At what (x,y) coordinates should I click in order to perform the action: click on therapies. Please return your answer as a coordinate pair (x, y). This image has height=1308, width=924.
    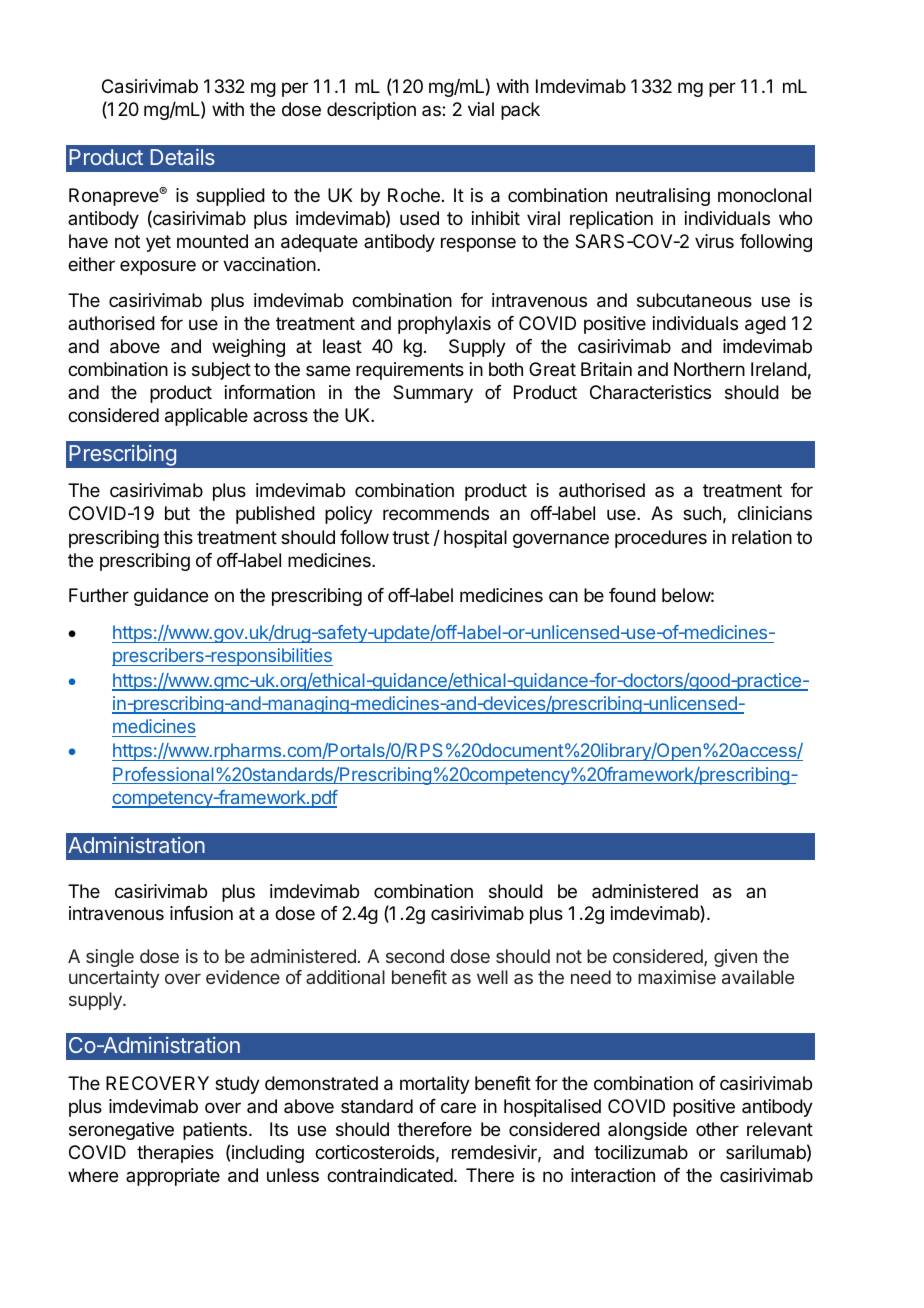
    Looking at the image, I should click on (175, 1154).
